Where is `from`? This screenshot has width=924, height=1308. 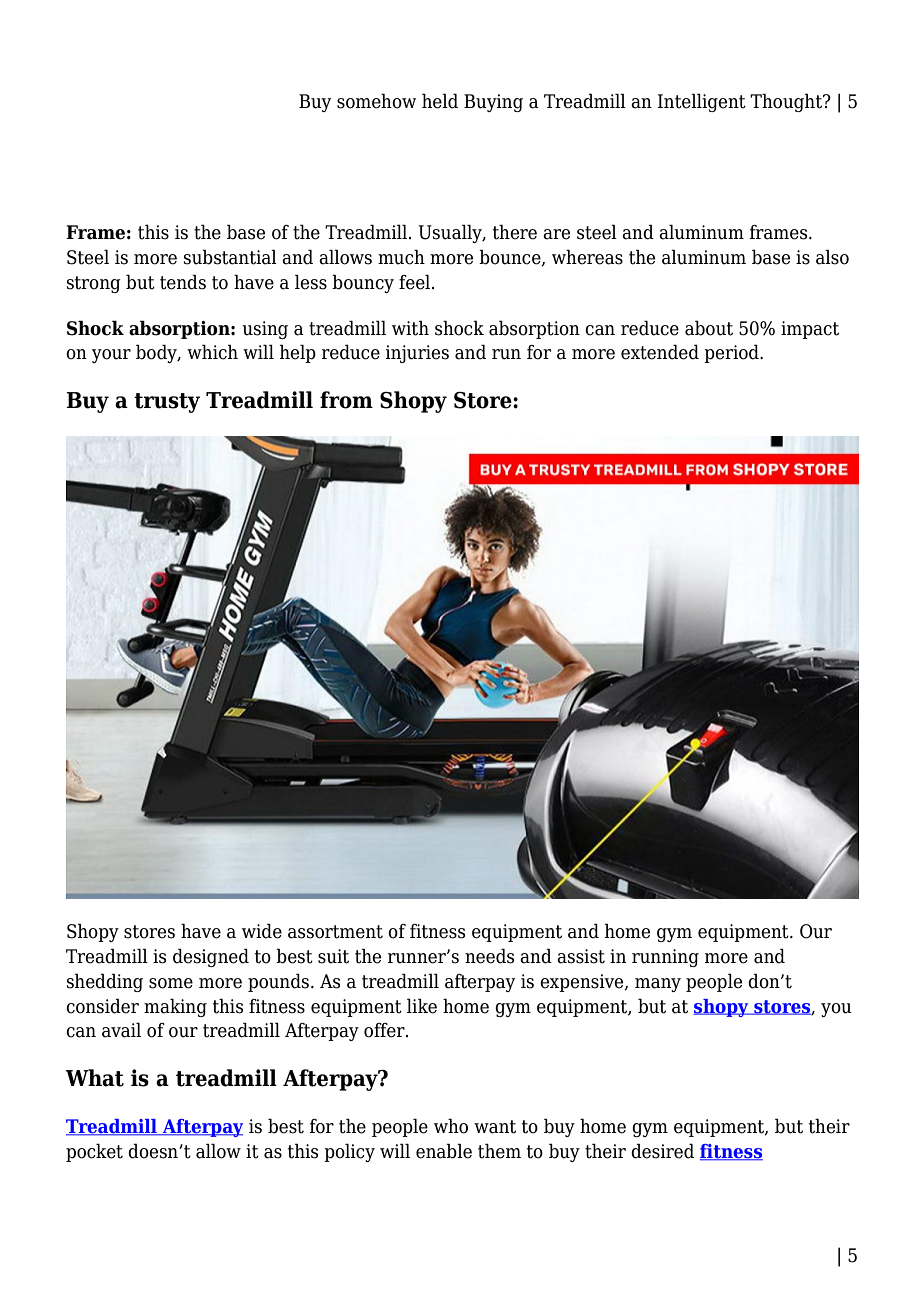
from is located at coordinates (346, 400).
